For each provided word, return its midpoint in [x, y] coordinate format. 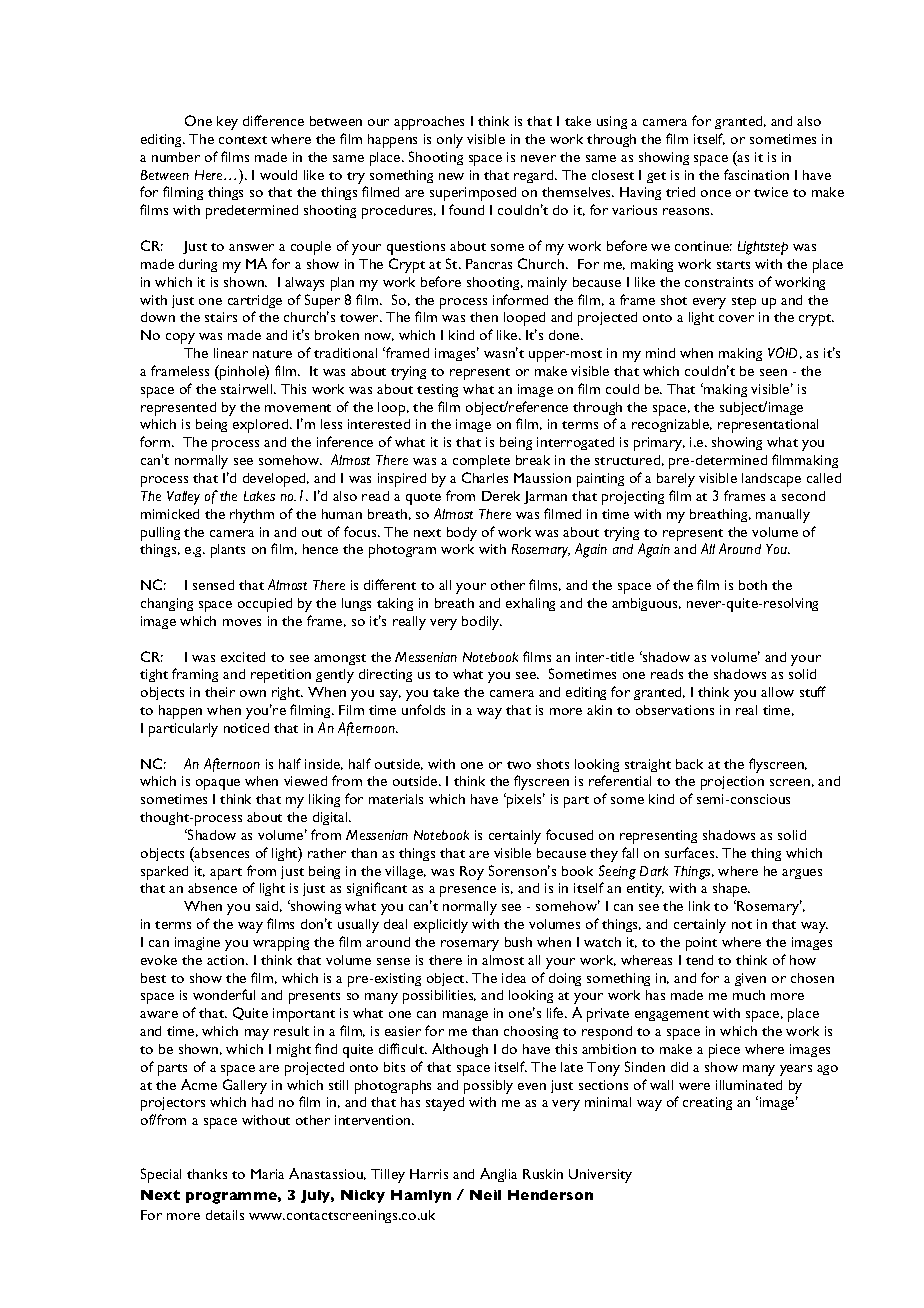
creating [707, 1103]
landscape [771, 480]
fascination [756, 174]
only [450, 141]
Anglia [498, 1175]
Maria [267, 1174]
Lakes [259, 496]
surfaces [691, 852]
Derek [501, 496]
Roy [472, 873]
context [243, 140]
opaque [218, 784]
